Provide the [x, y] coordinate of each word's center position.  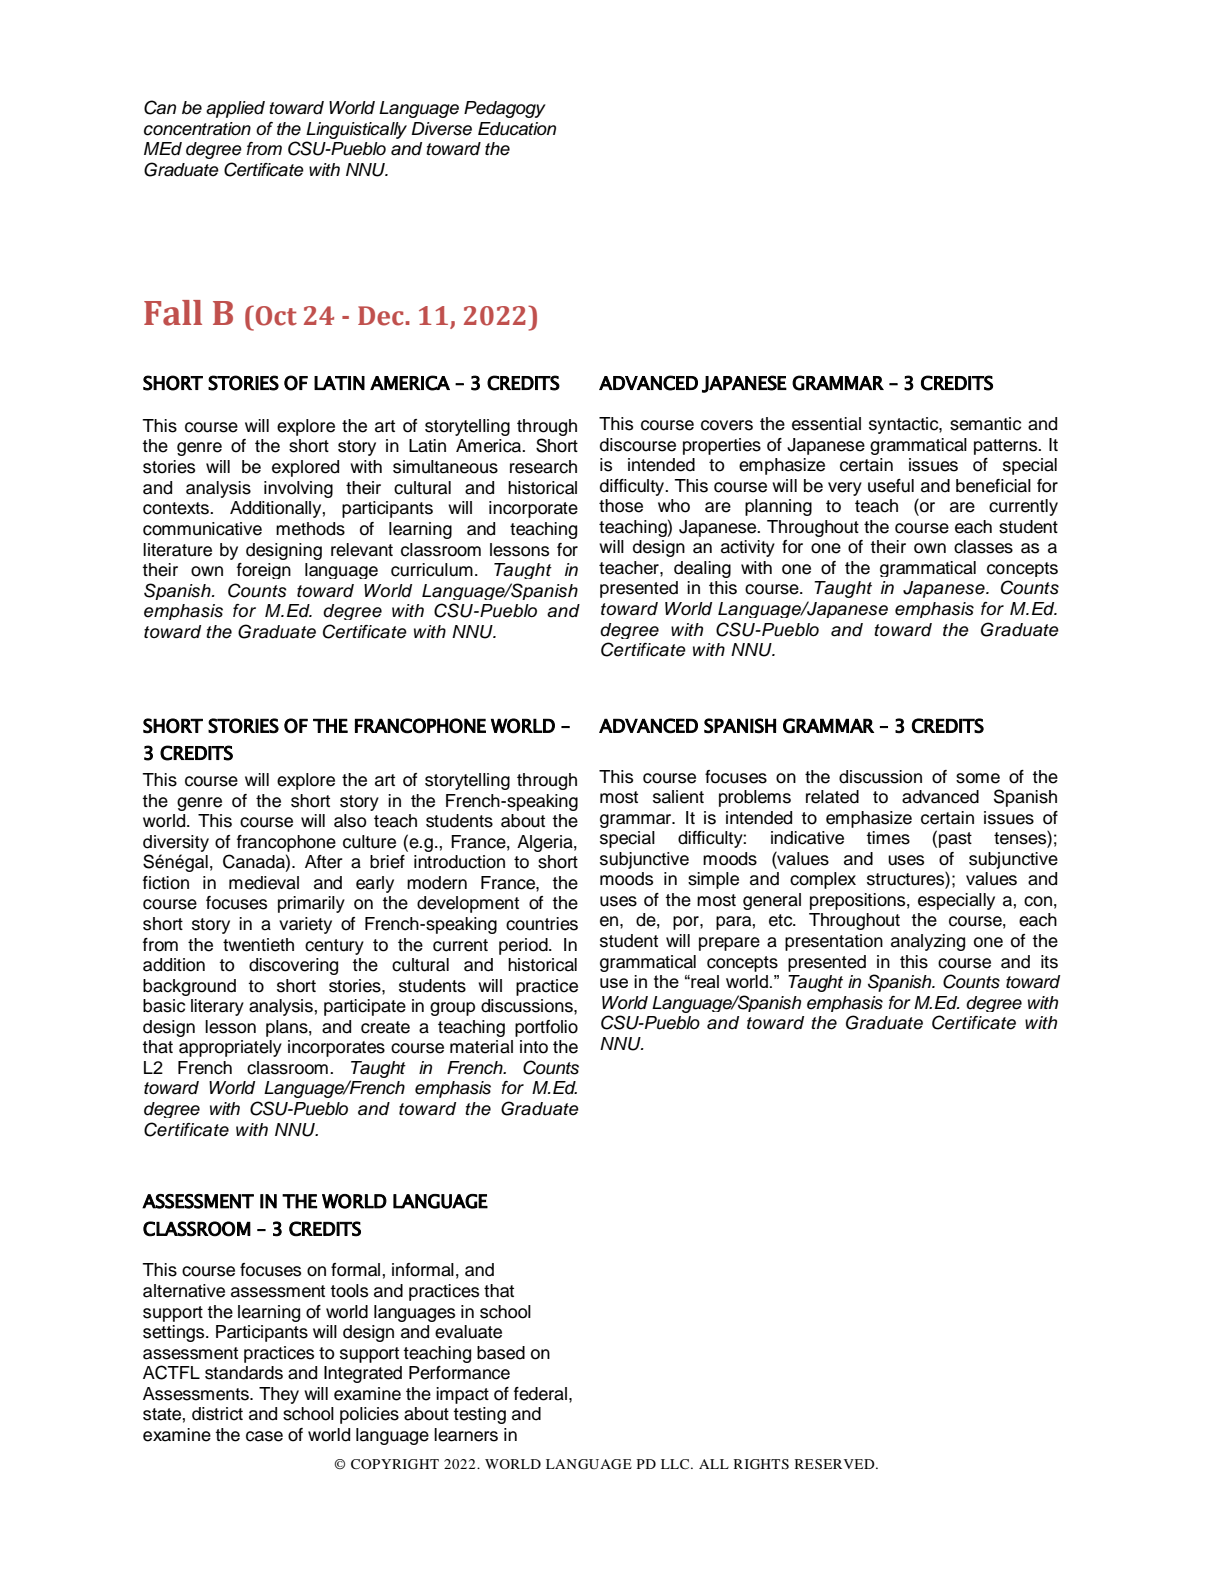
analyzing [928, 942]
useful [891, 486]
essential [826, 424]
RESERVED [836, 1464]
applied [235, 109]
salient [678, 797]
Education [517, 129]
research [543, 467]
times [888, 838]
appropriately [230, 1048]
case [264, 1436]
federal [542, 1394]
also [350, 821]
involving [298, 489]
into [534, 1047]
